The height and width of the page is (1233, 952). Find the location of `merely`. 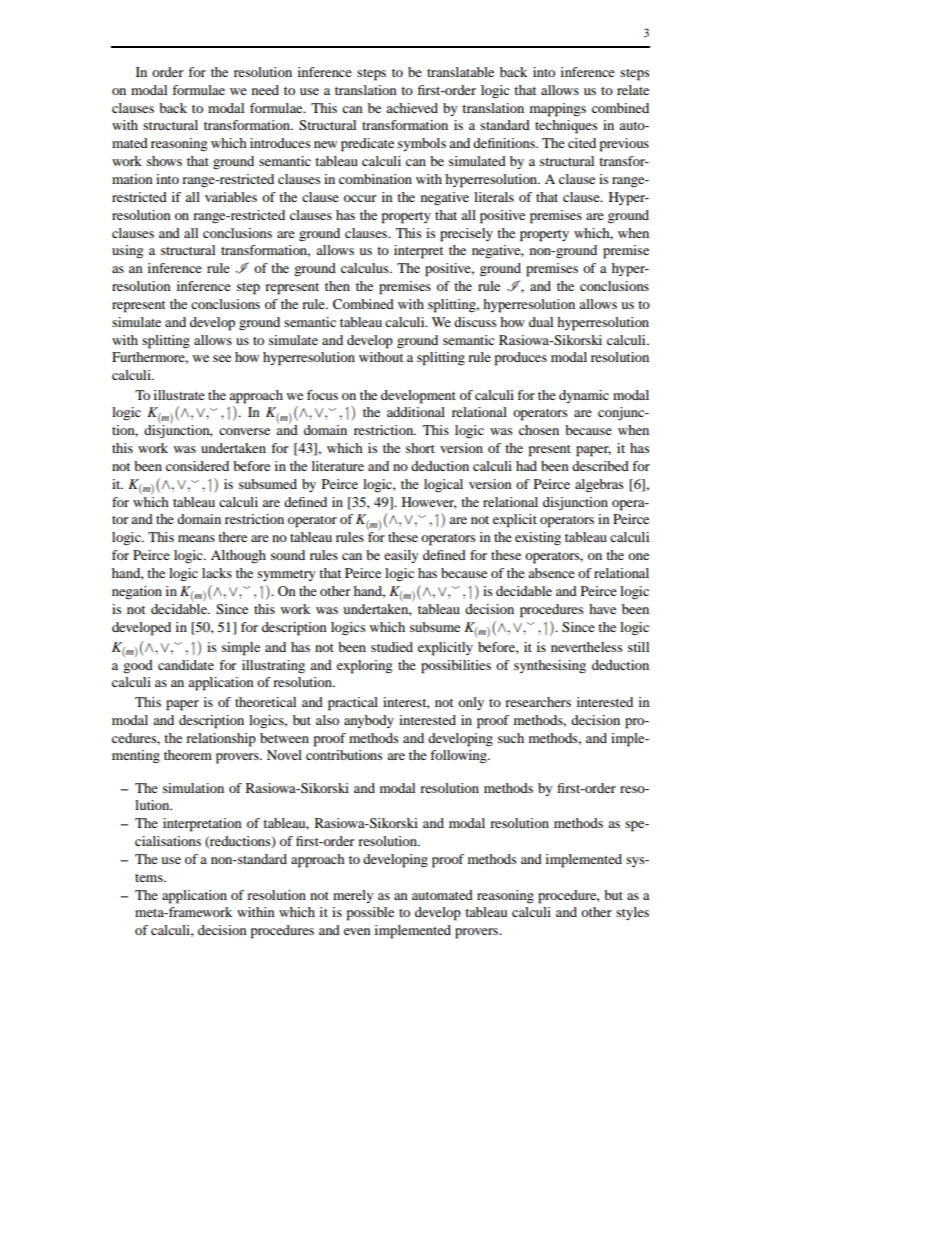

merely is located at coordinates (353, 896).
